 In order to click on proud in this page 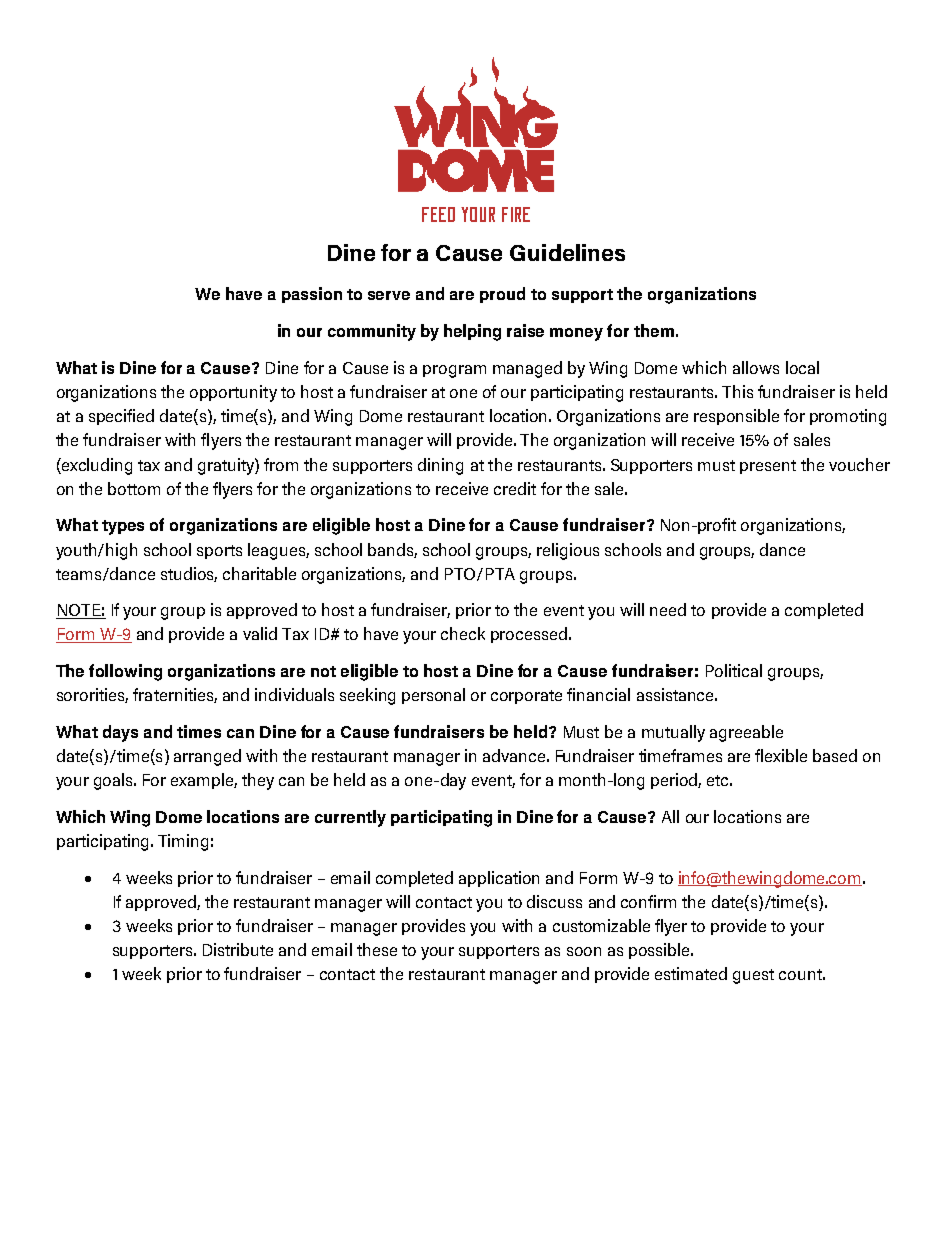, I will do `click(502, 295)`.
